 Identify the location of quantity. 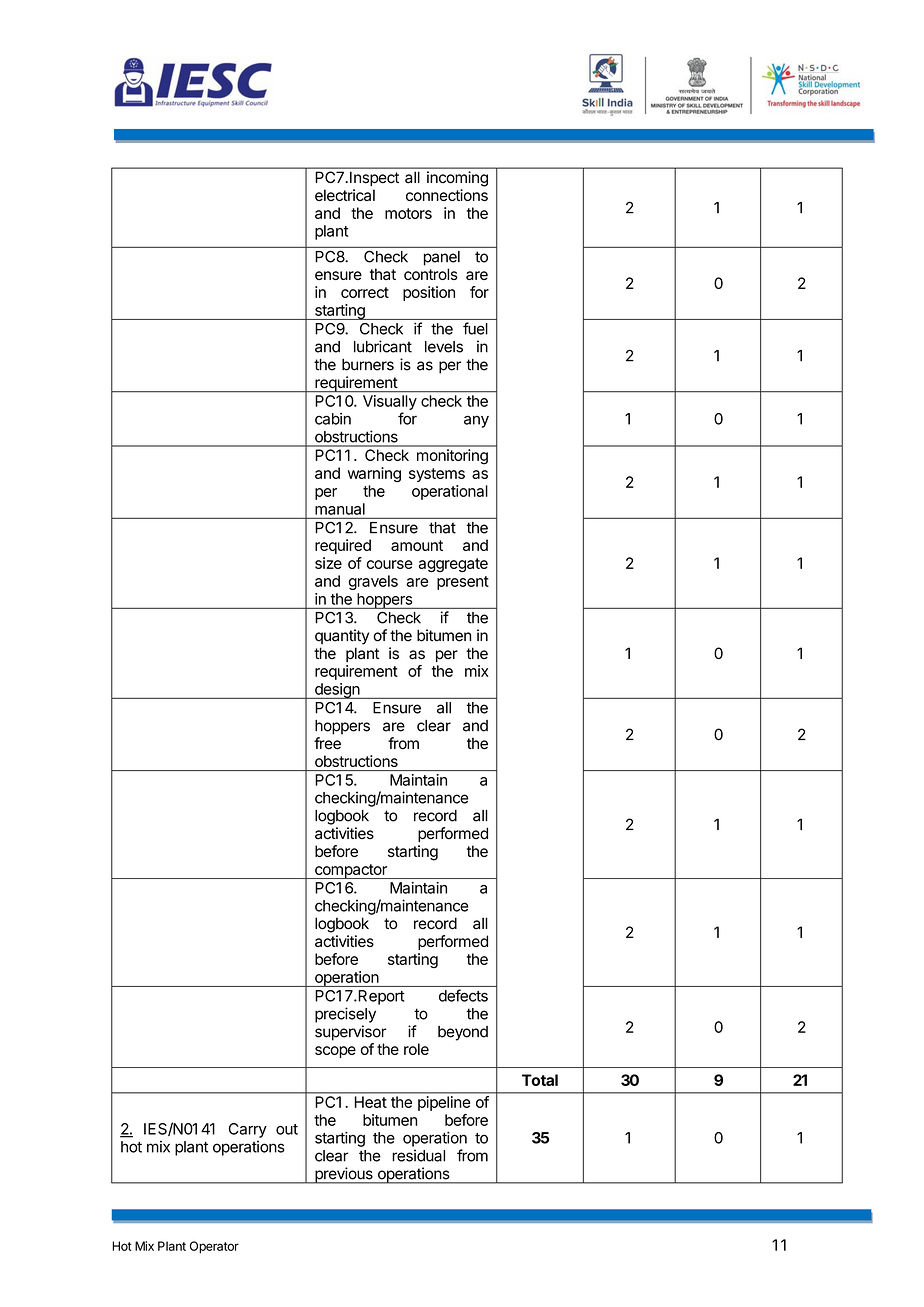
(342, 637).
